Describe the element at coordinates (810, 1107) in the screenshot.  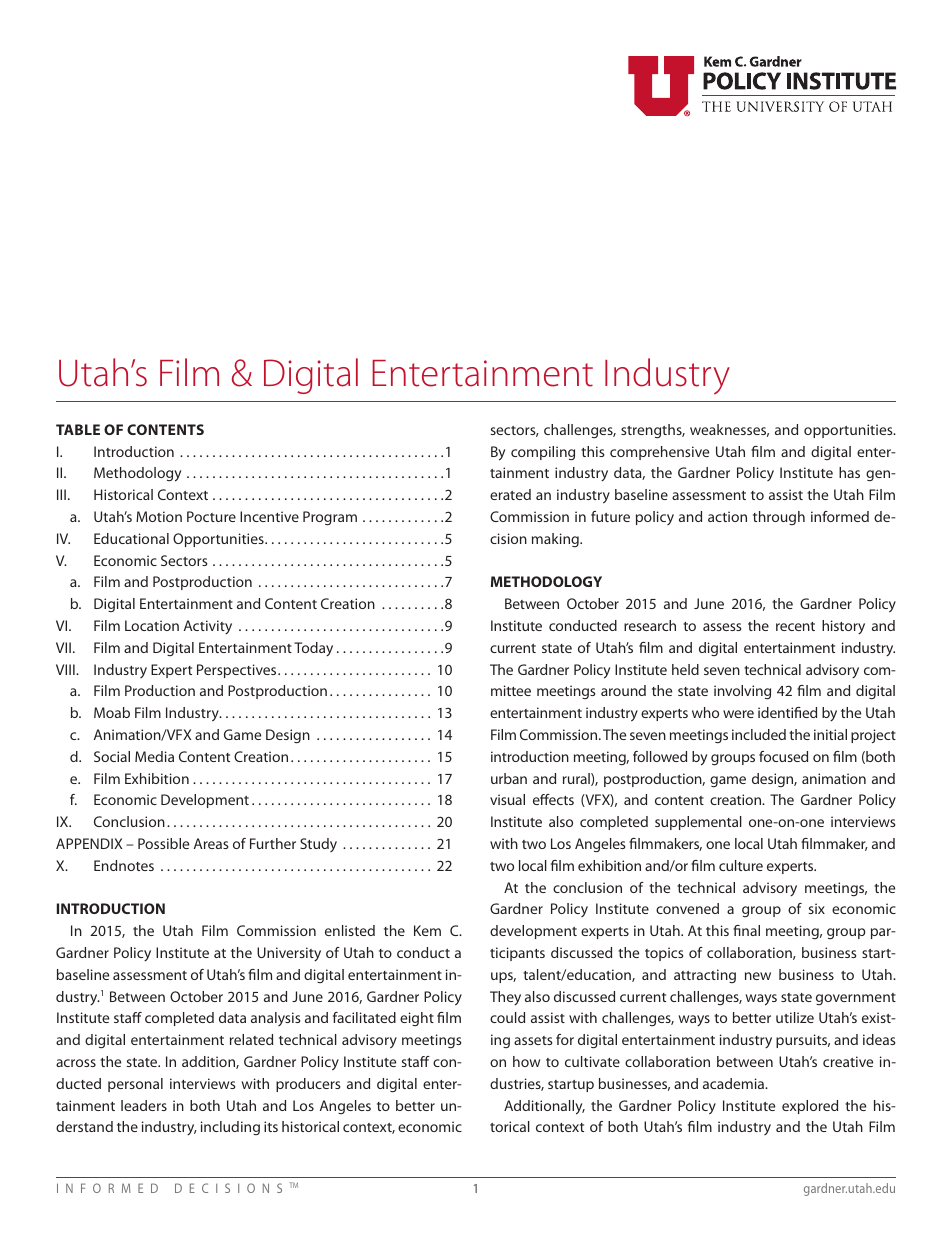
I see `explored` at that location.
